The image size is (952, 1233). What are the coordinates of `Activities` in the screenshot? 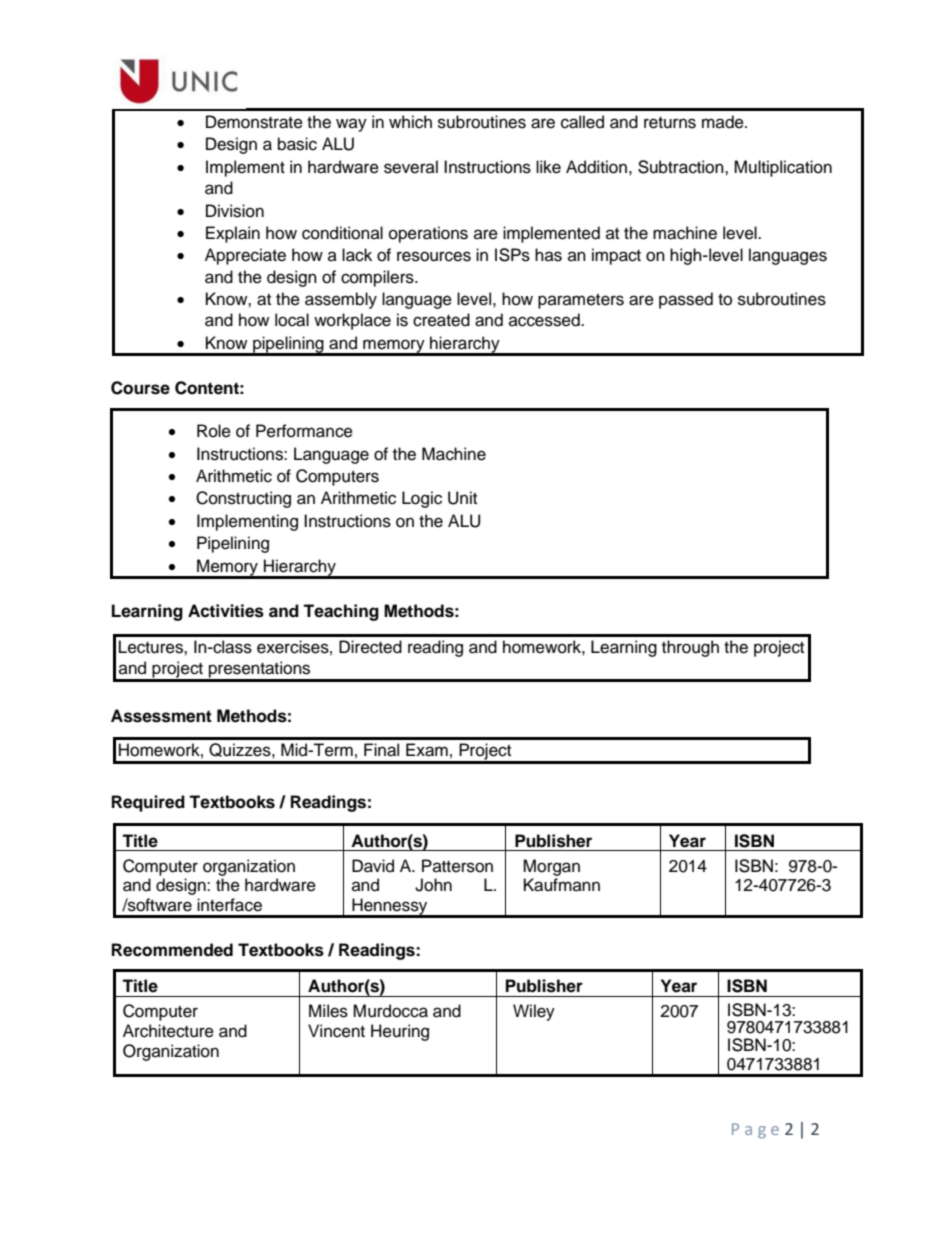 It's located at (226, 611).
